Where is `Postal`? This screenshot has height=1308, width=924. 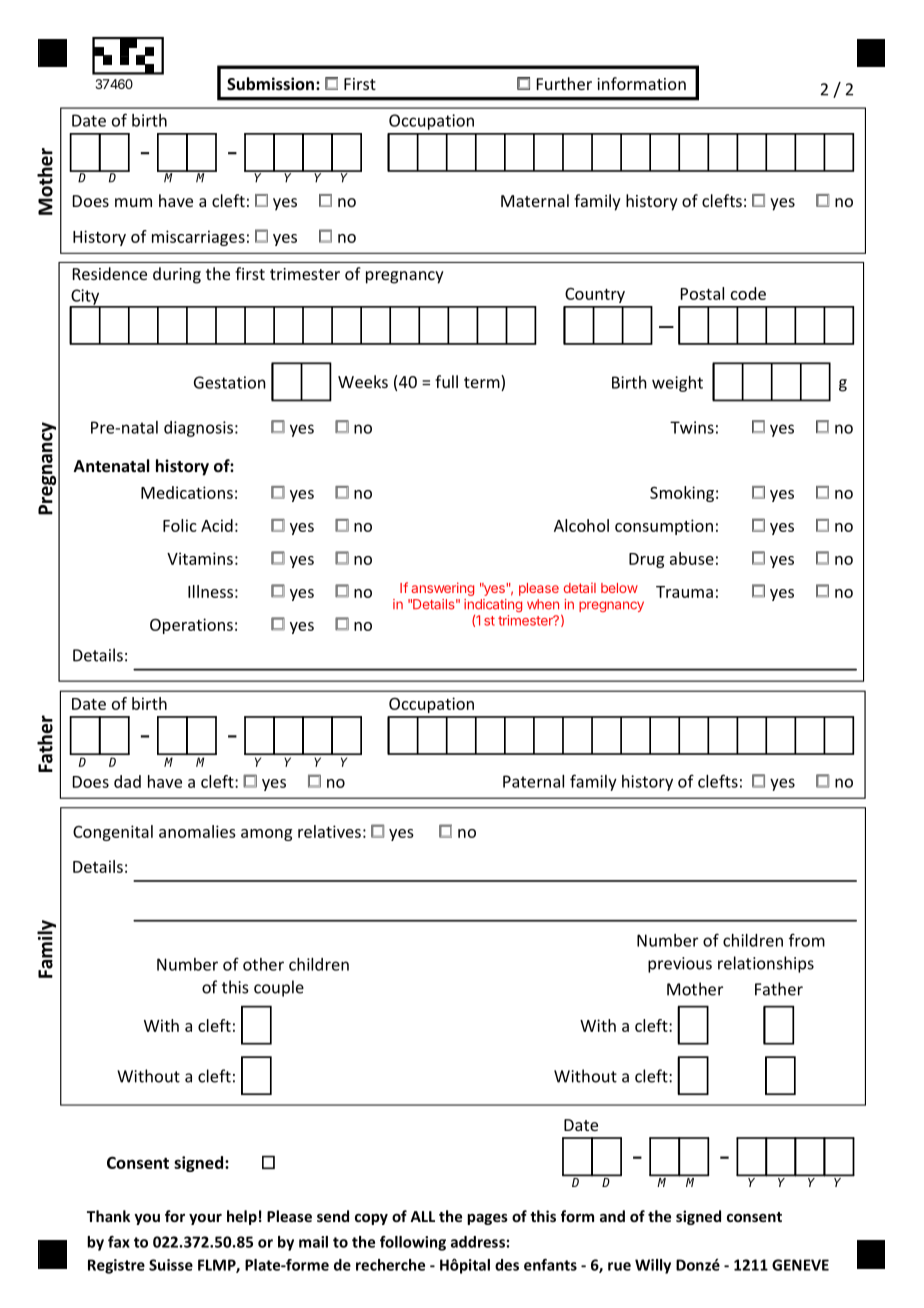
Postal is located at coordinates (702, 293).
